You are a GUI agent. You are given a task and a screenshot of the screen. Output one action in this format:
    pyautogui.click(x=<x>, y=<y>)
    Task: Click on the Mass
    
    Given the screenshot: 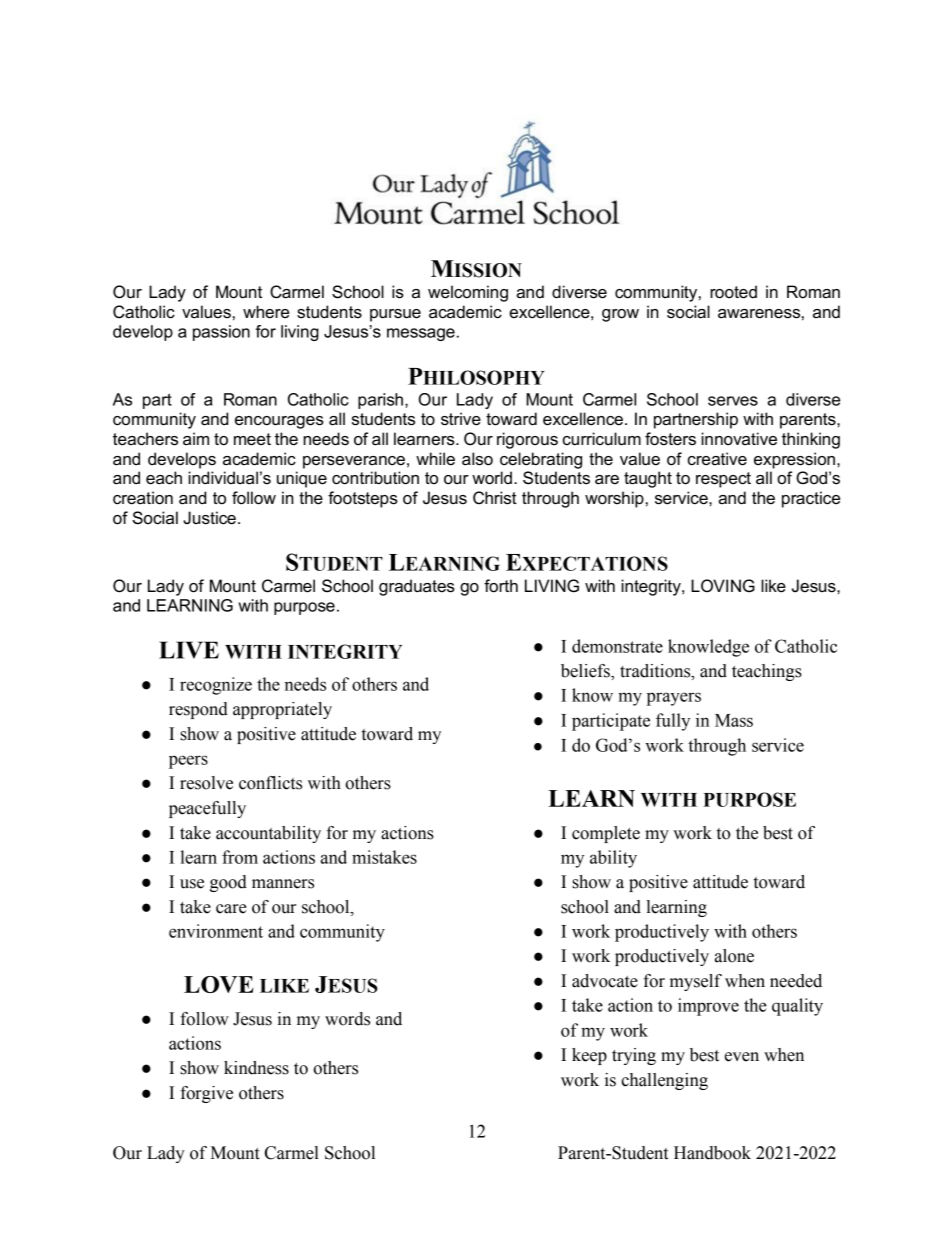 What is the action you would take?
    pyautogui.click(x=734, y=720)
